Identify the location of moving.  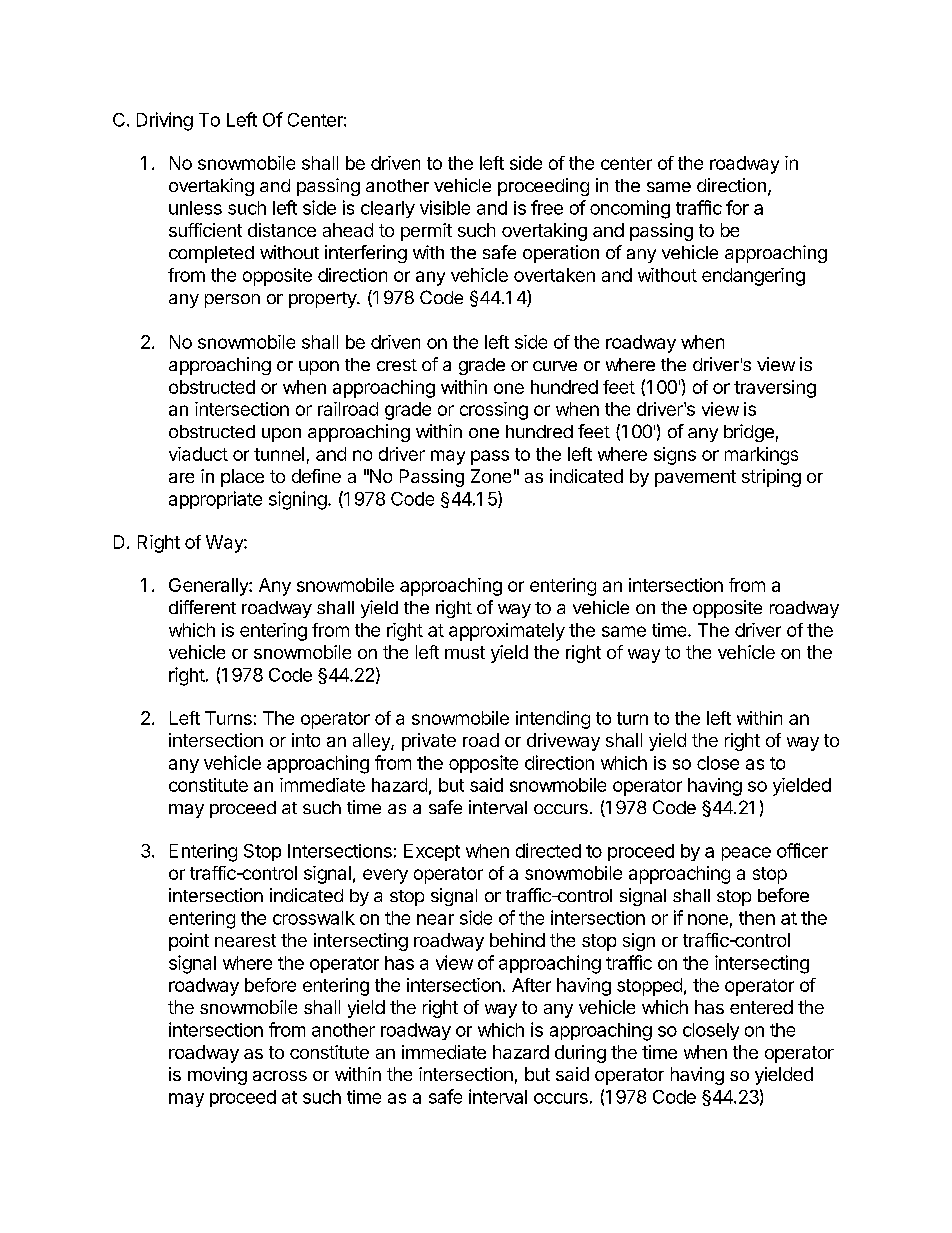
(217, 1076).
